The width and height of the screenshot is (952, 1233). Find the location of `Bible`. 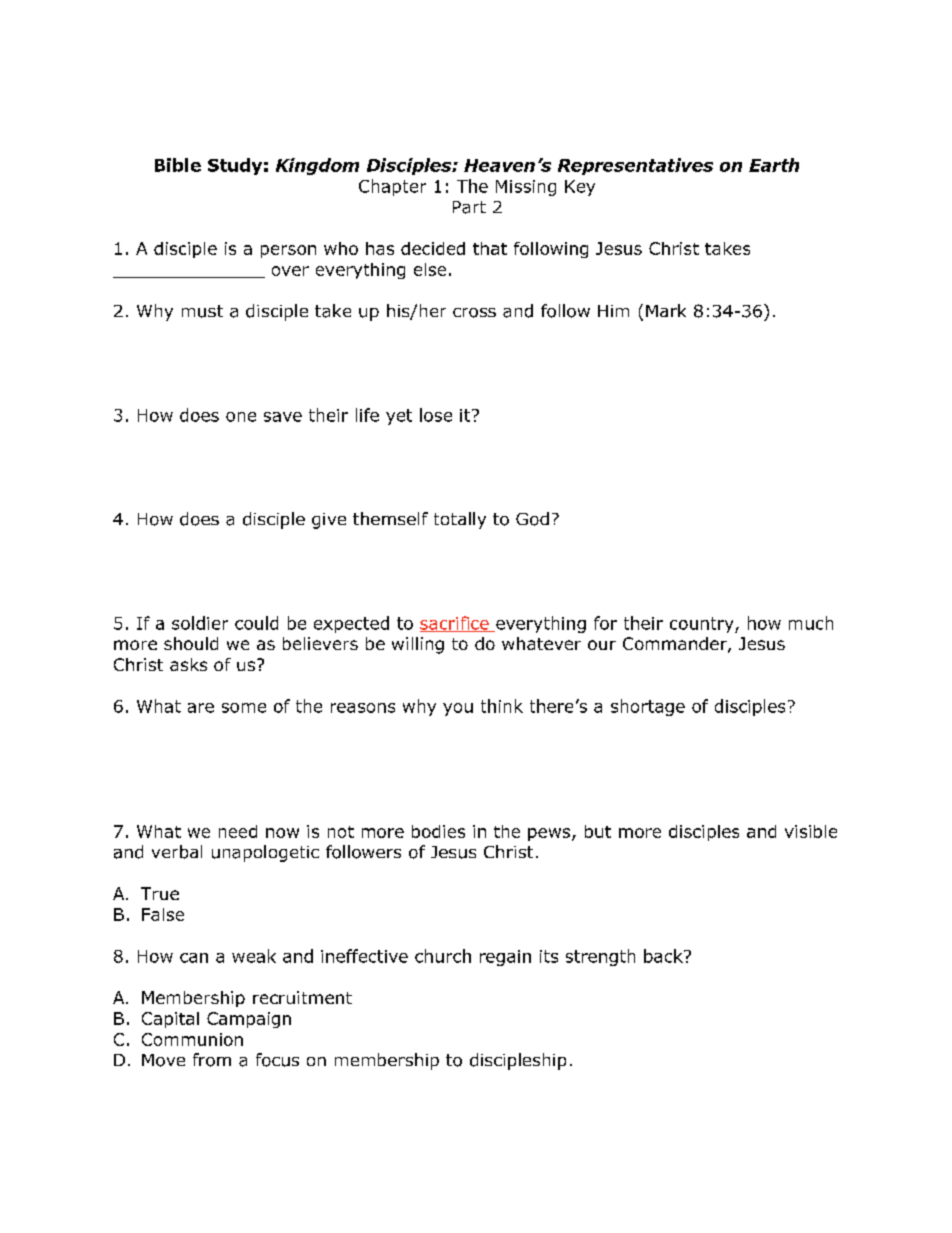

Bible is located at coordinates (178, 165).
